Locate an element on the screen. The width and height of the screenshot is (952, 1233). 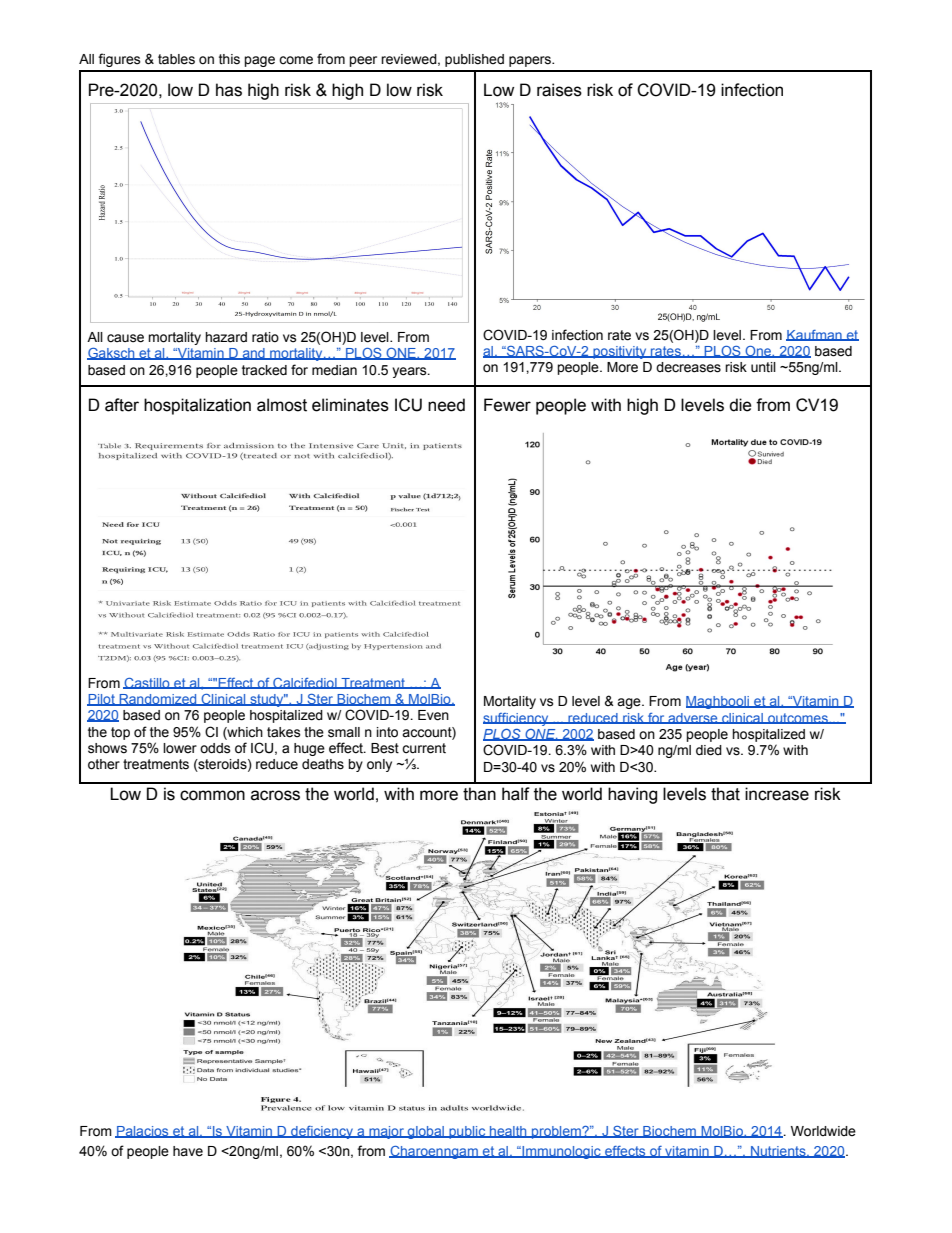
Even is located at coordinates (433, 715).
